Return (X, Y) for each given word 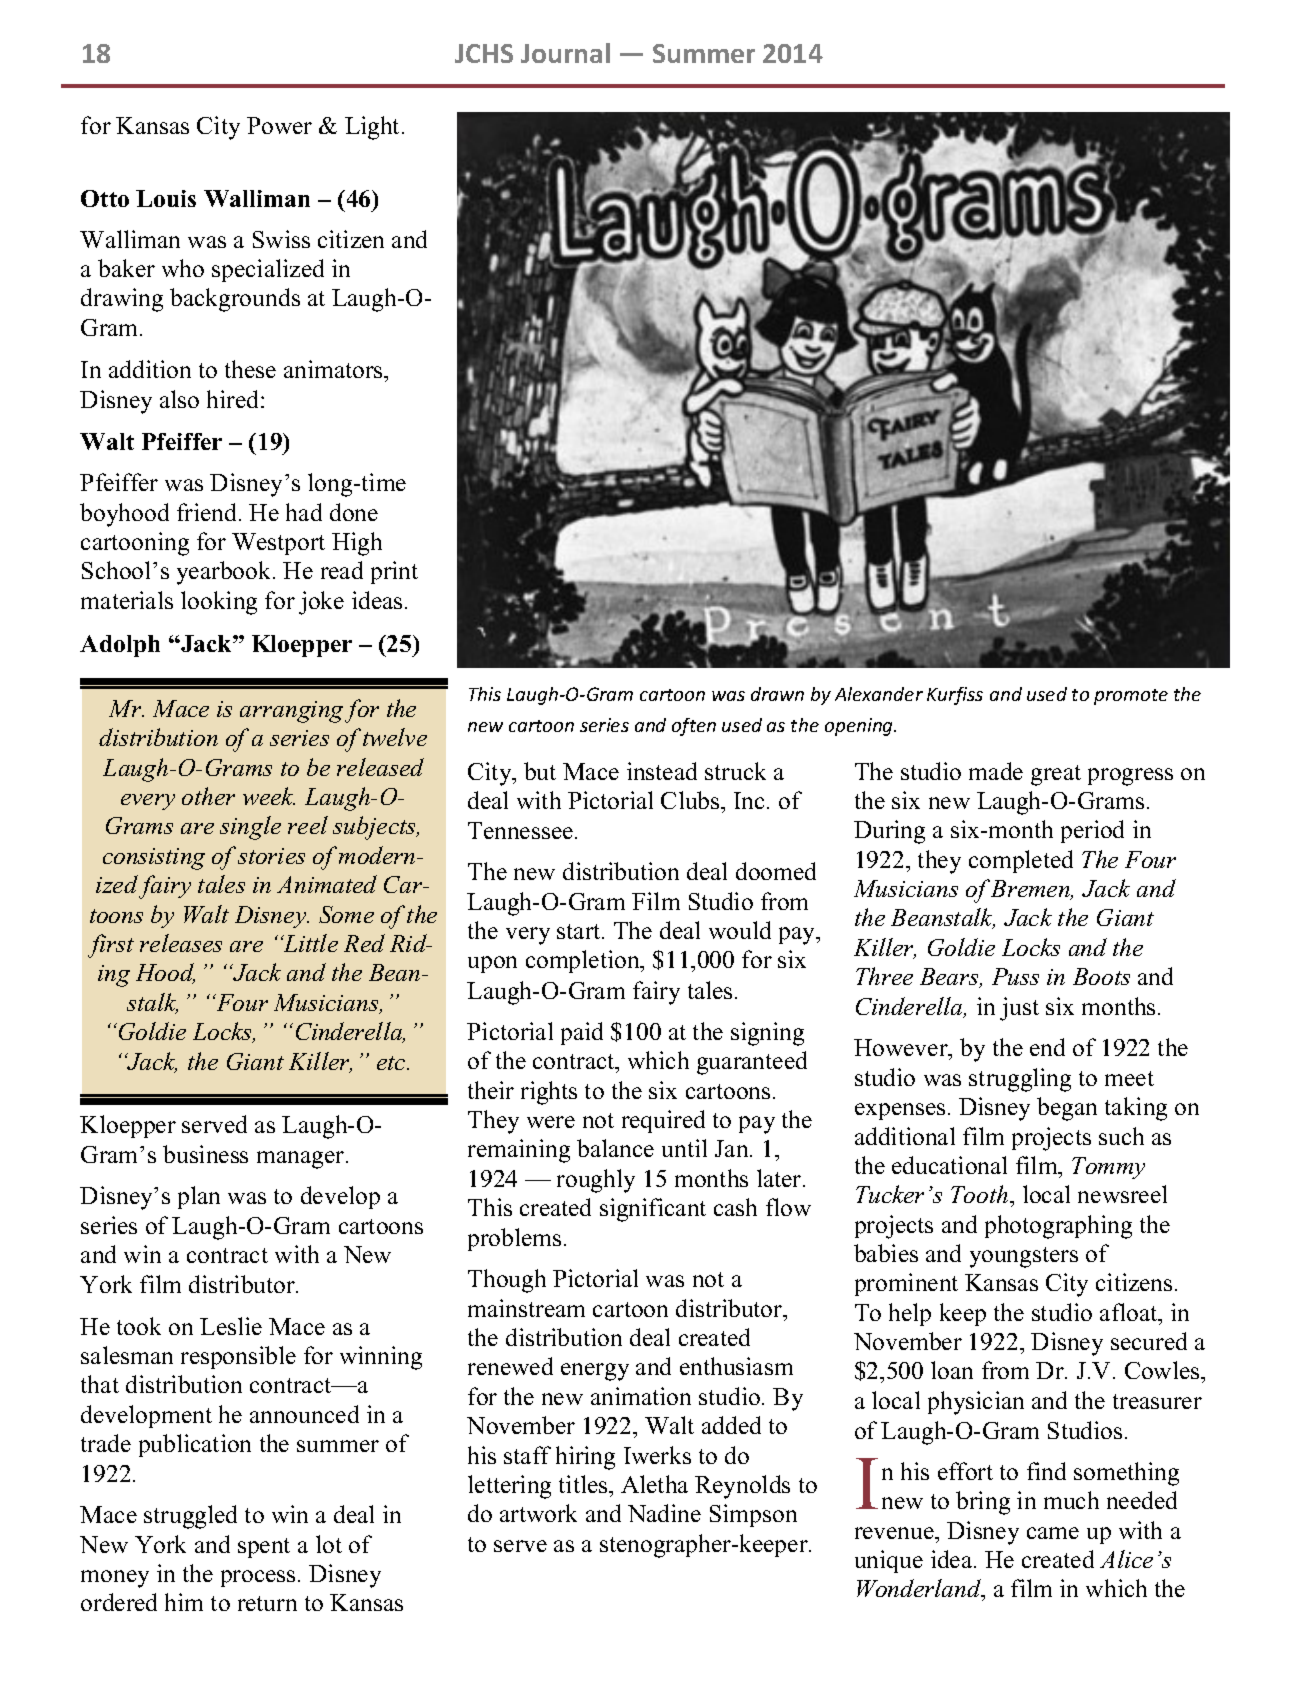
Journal (565, 53)
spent (264, 1548)
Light (374, 128)
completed (1021, 861)
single (250, 828)
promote (1131, 697)
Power (279, 125)
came (1053, 1533)
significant (653, 1210)
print (394, 572)
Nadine (664, 1513)
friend (208, 512)
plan (199, 1197)
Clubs (691, 800)
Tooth (981, 1194)
